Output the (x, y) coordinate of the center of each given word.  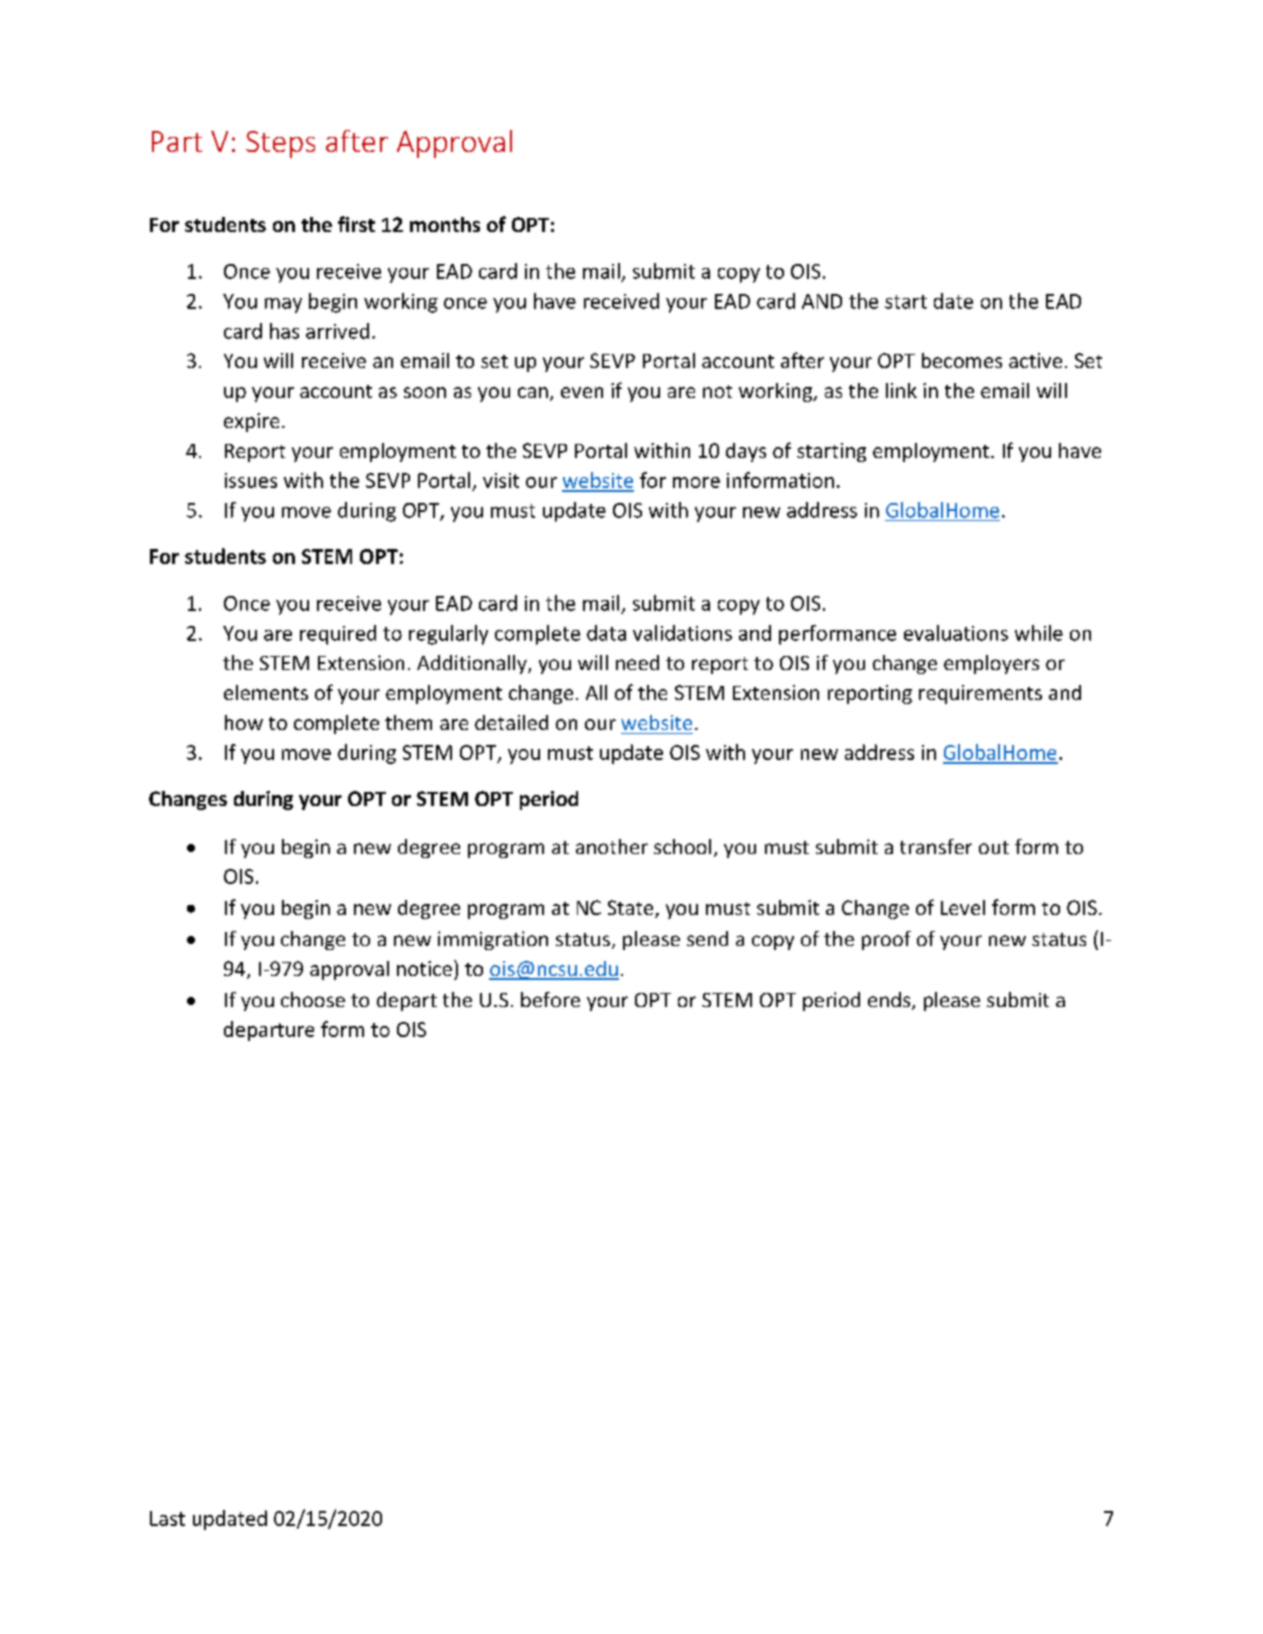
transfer (936, 846)
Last (167, 1518)
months (445, 224)
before (550, 999)
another (612, 846)
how (244, 722)
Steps (280, 144)
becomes (962, 360)
